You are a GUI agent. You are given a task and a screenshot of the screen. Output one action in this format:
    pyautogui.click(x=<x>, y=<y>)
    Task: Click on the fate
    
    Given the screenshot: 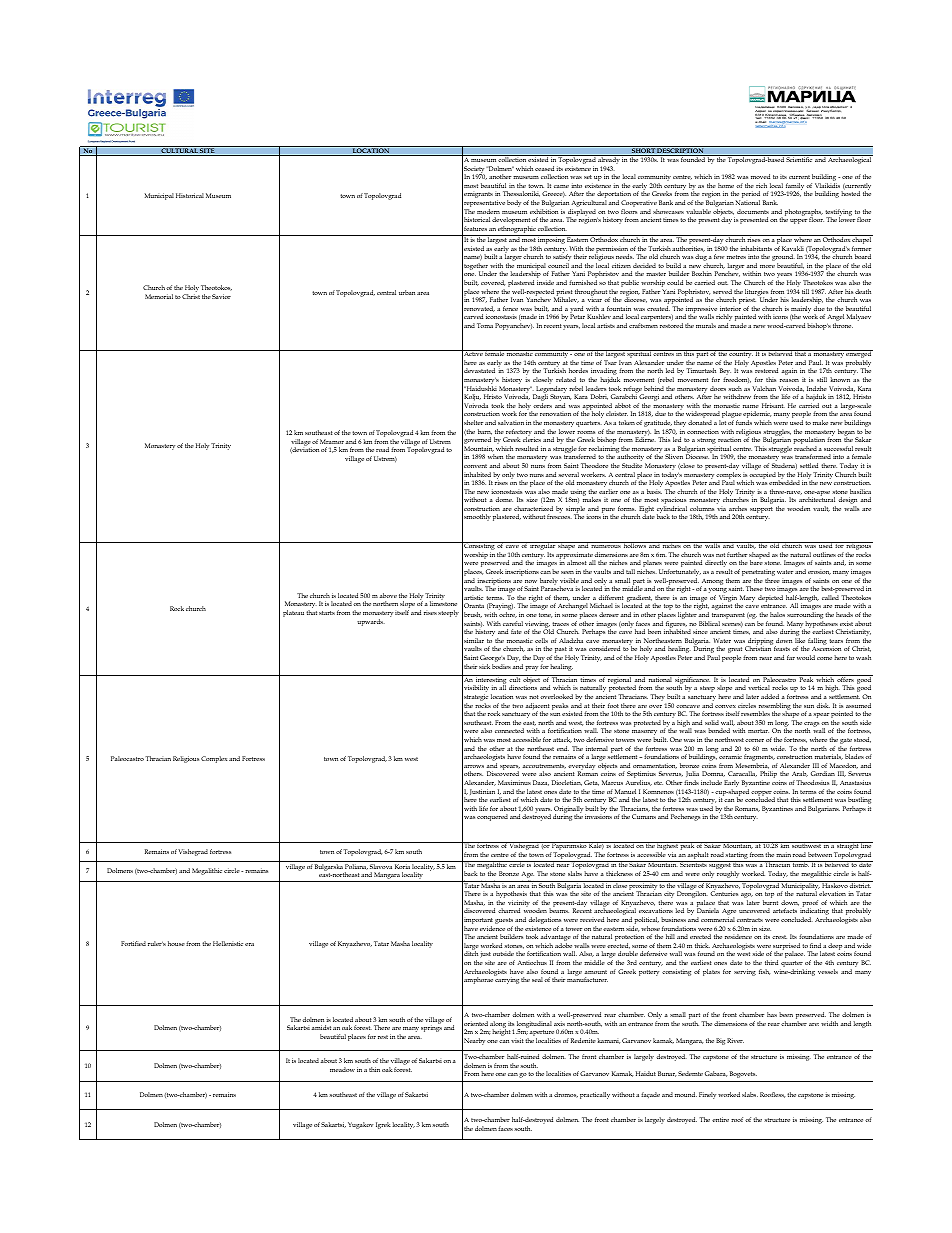 What is the action you would take?
    pyautogui.click(x=516, y=631)
